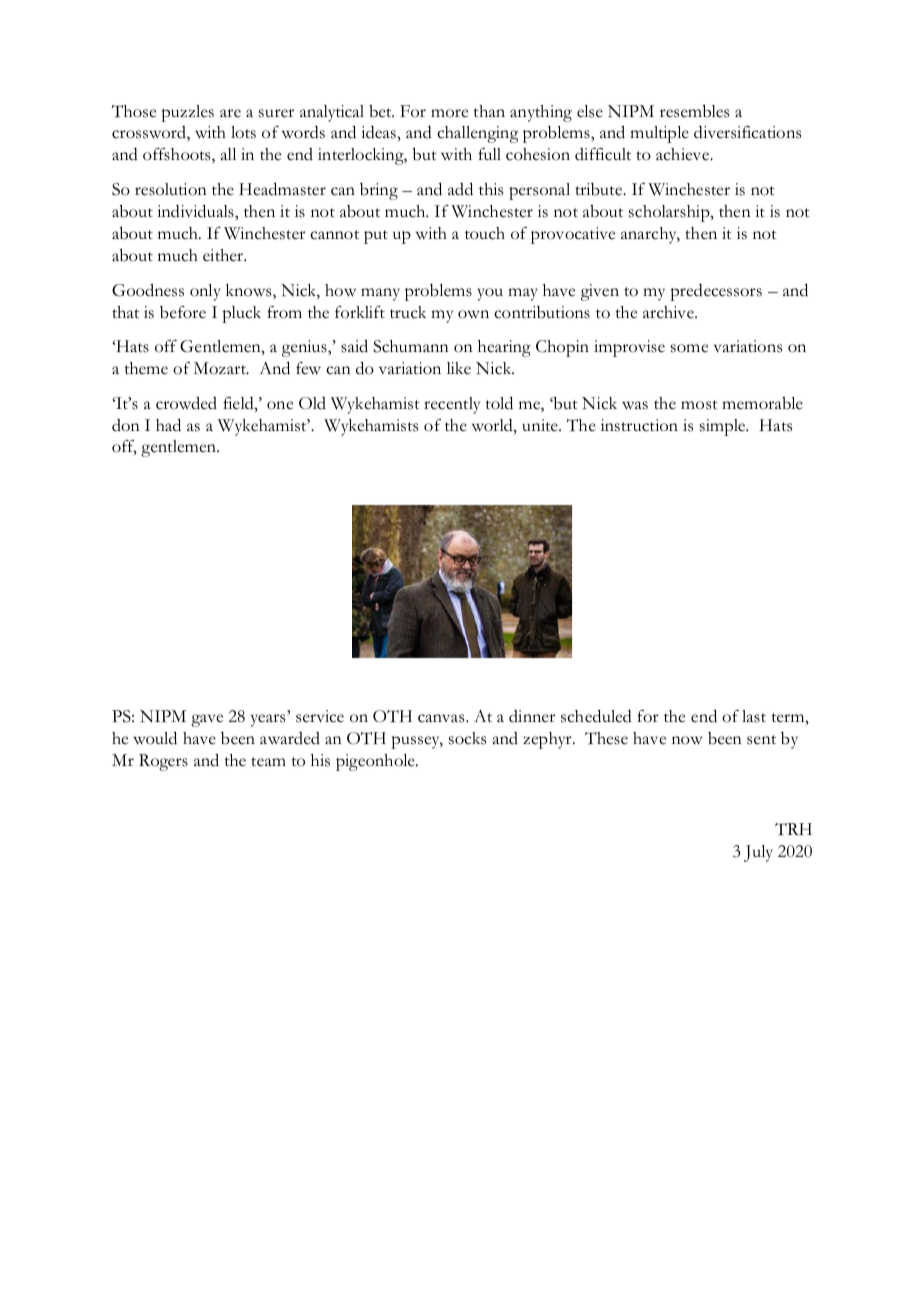  What do you see at coordinates (689, 348) in the screenshot?
I see `some` at bounding box center [689, 348].
